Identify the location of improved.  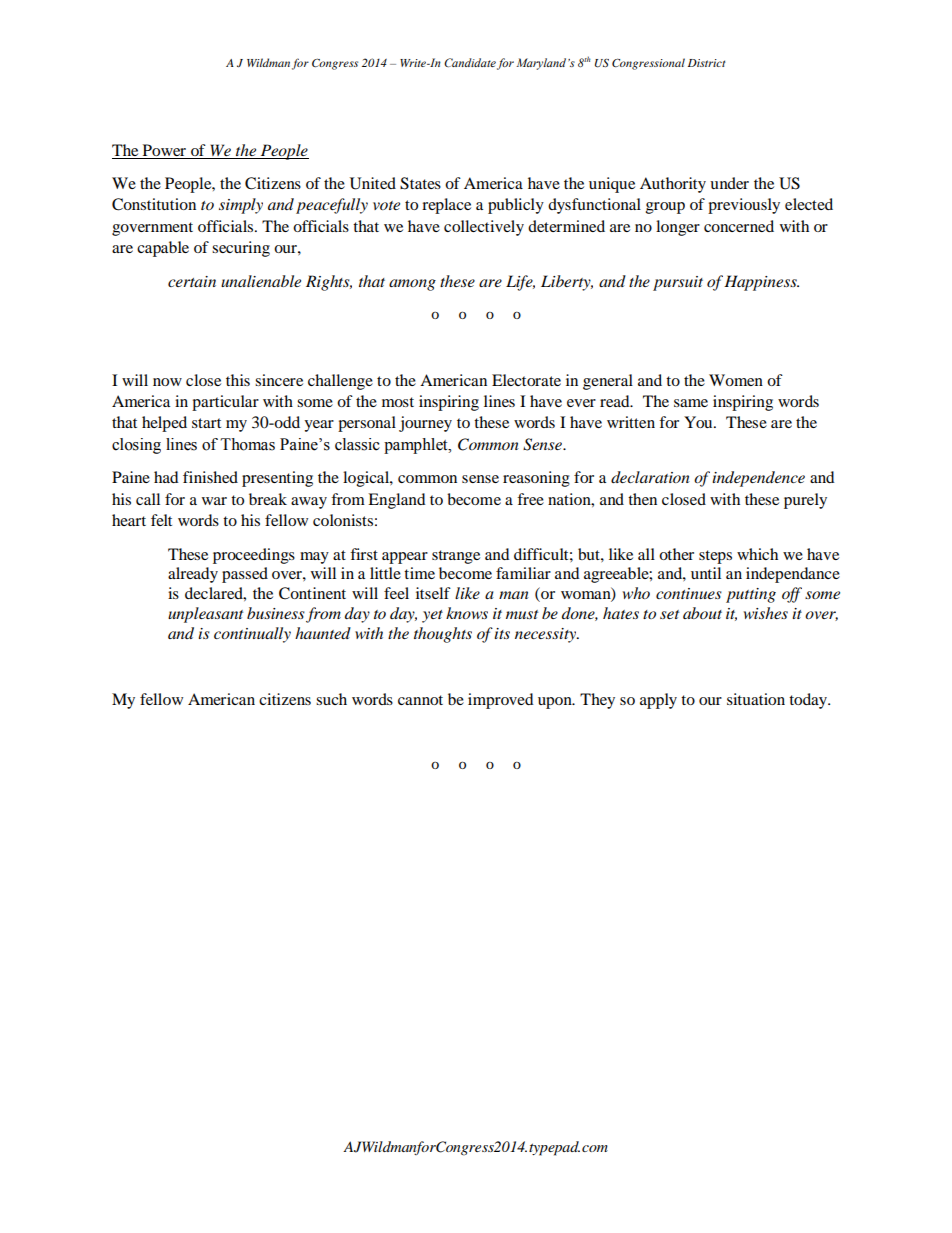
(501, 701).
